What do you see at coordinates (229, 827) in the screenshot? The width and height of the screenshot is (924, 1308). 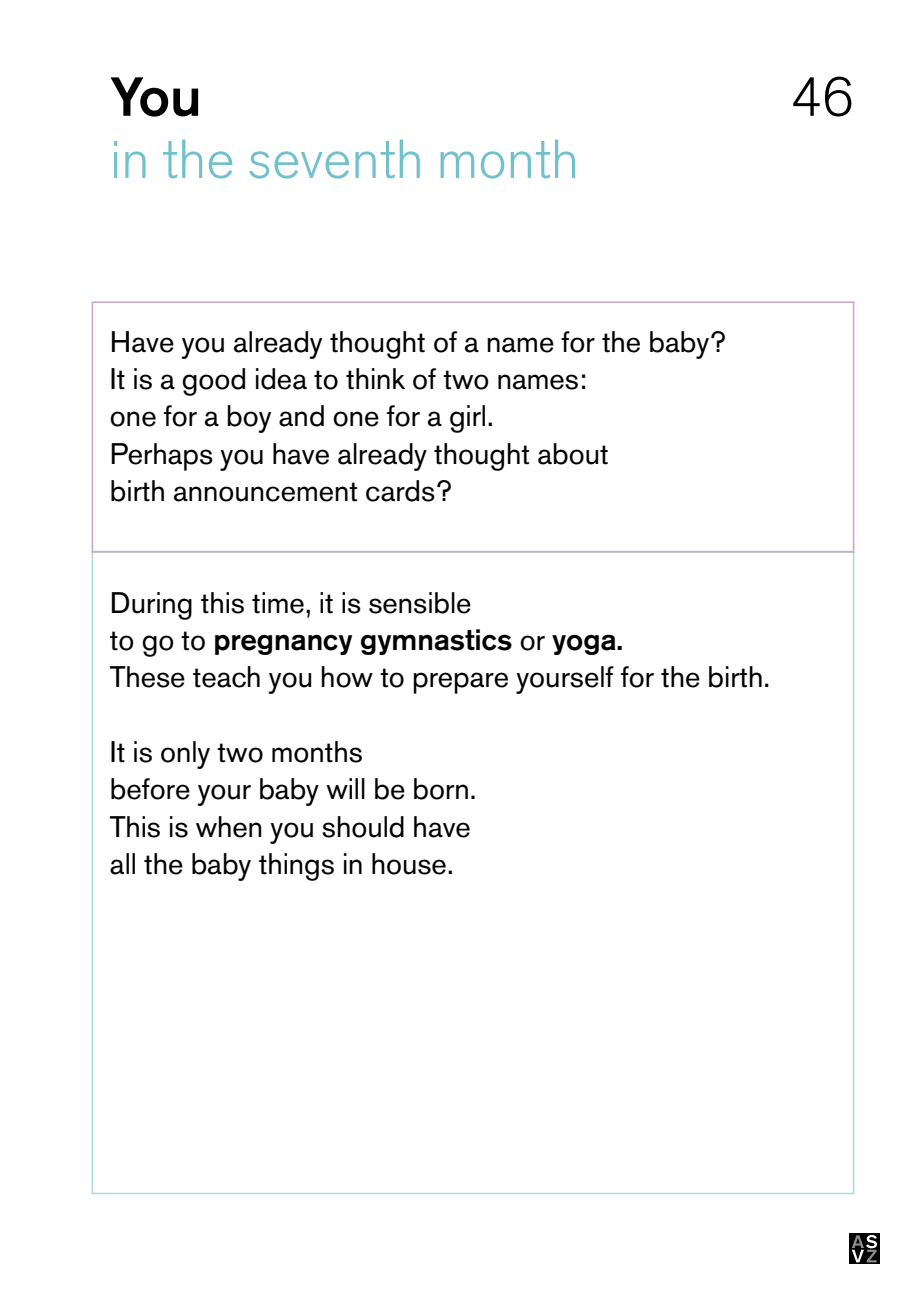 I see `when` at bounding box center [229, 827].
